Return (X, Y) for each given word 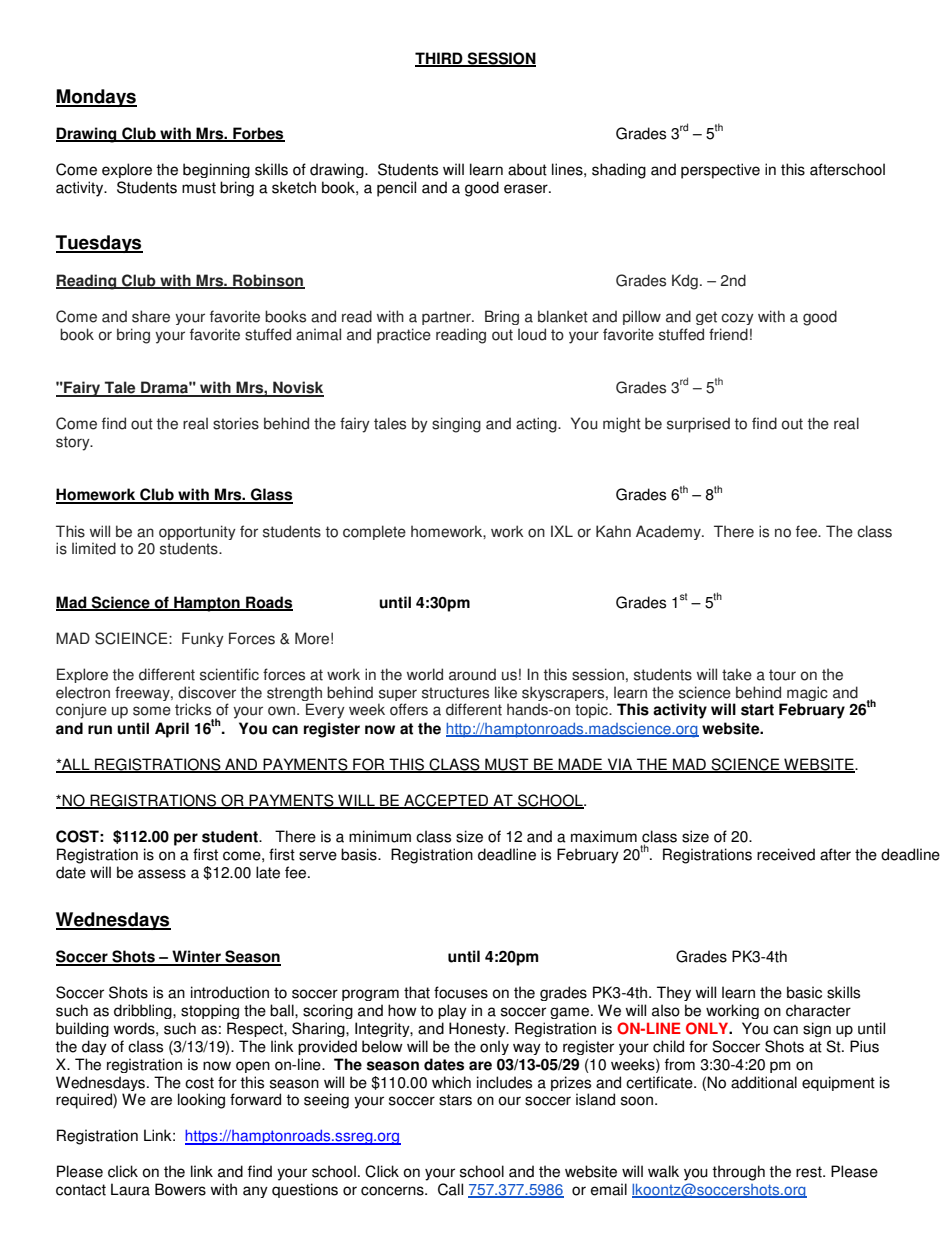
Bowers (180, 1189)
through (738, 1173)
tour (782, 675)
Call (450, 1189)
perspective (720, 171)
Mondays (96, 98)
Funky (203, 639)
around (472, 674)
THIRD (440, 59)
